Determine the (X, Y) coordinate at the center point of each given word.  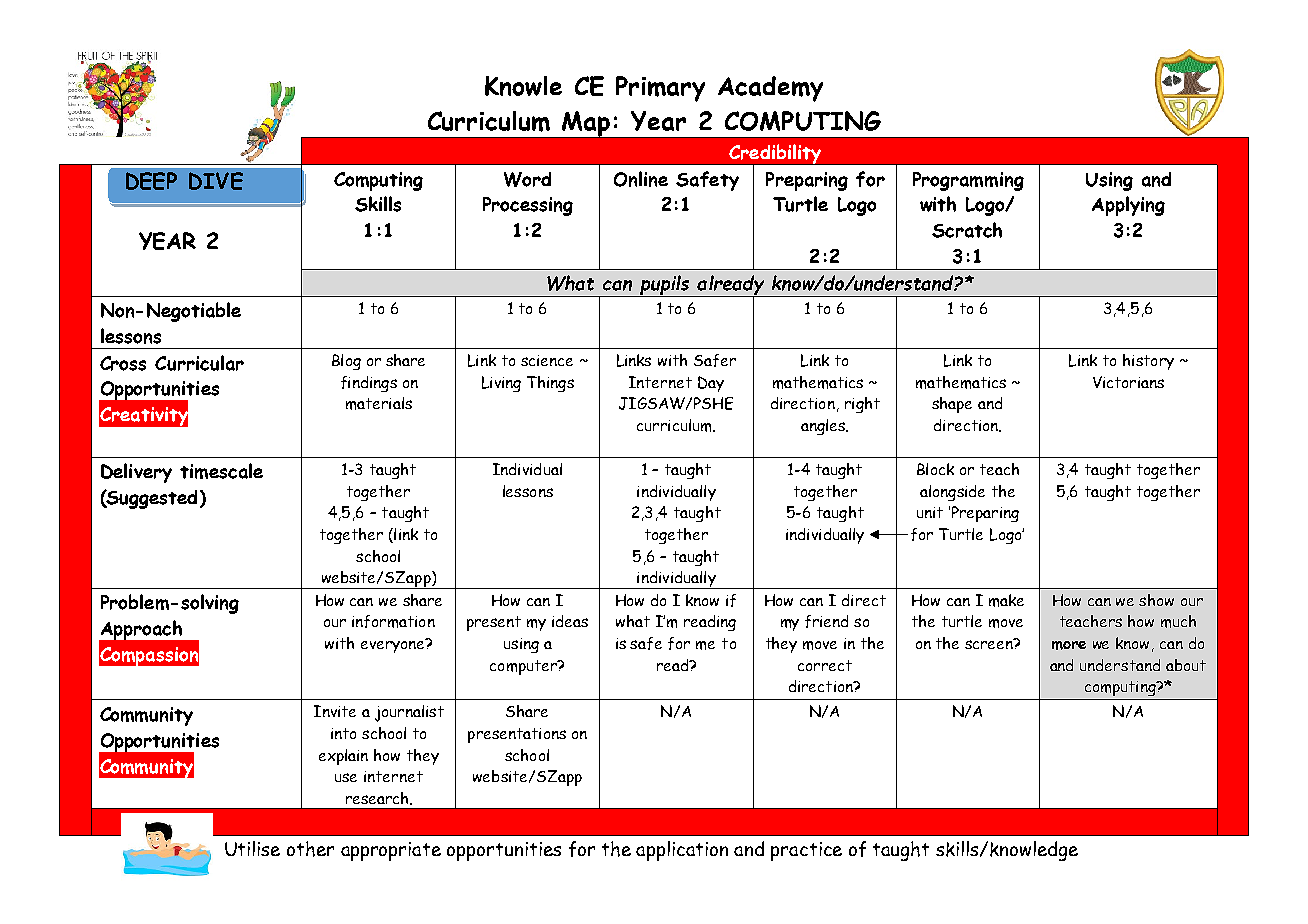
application (682, 851)
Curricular (199, 363)
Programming (968, 181)
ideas (570, 621)
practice (806, 851)
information (393, 621)
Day (711, 384)
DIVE (216, 181)
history (1148, 362)
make (1006, 600)
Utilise (252, 848)
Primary (660, 89)
